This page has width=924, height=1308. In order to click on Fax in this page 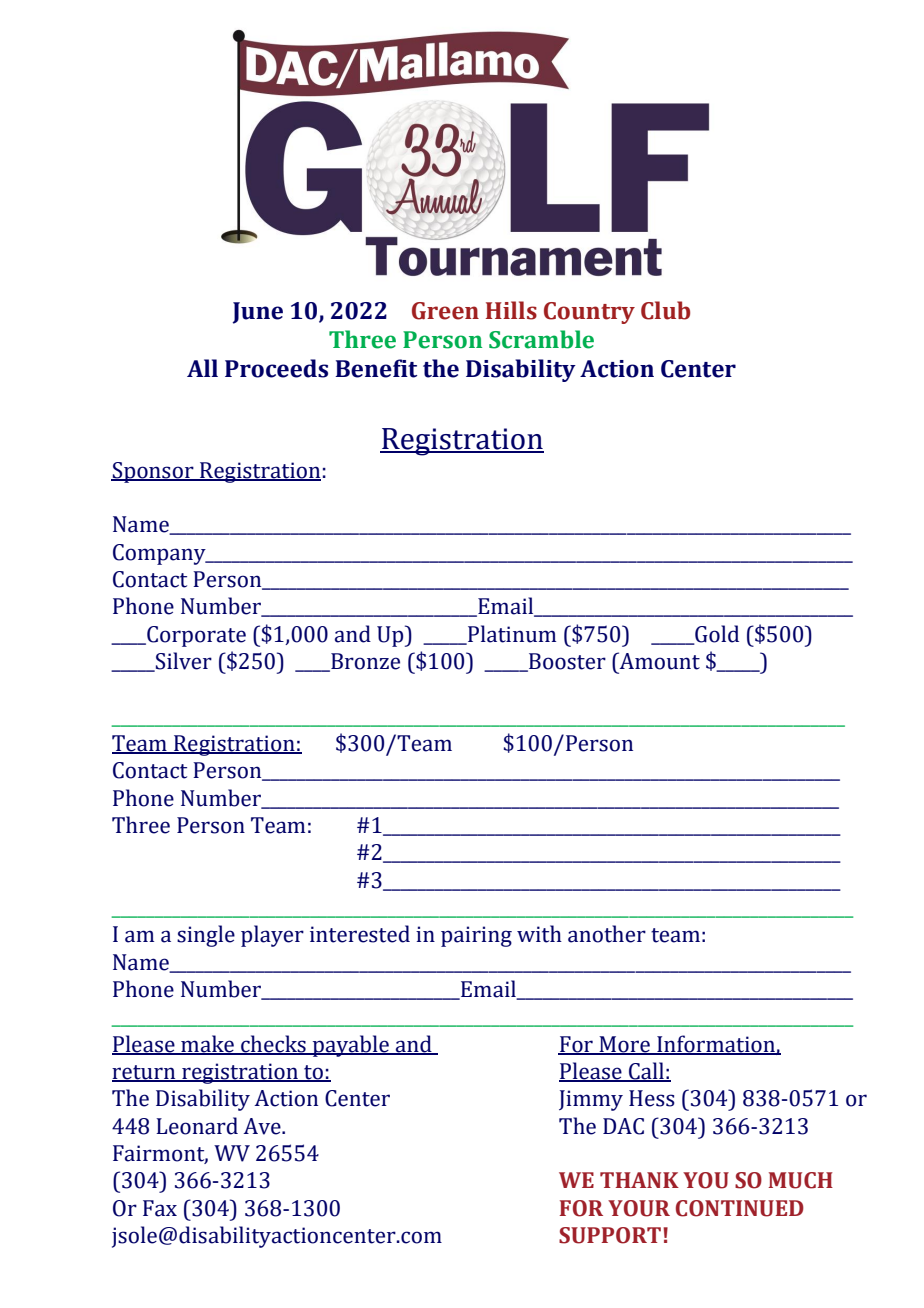, I will do `click(160, 1208)`.
